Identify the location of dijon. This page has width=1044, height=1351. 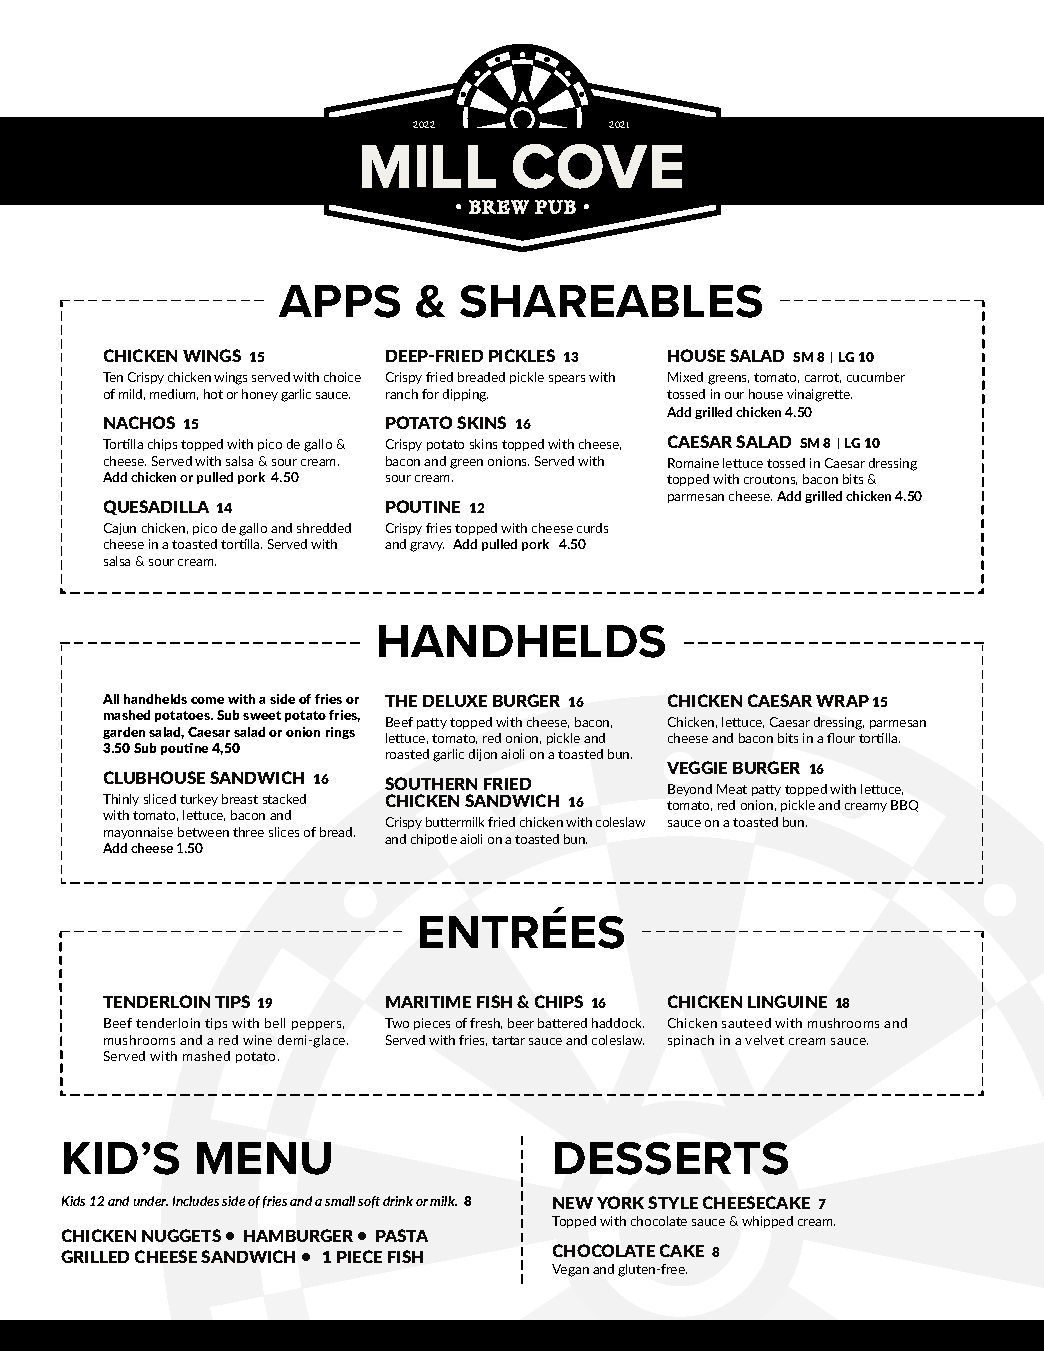
(483, 755).
